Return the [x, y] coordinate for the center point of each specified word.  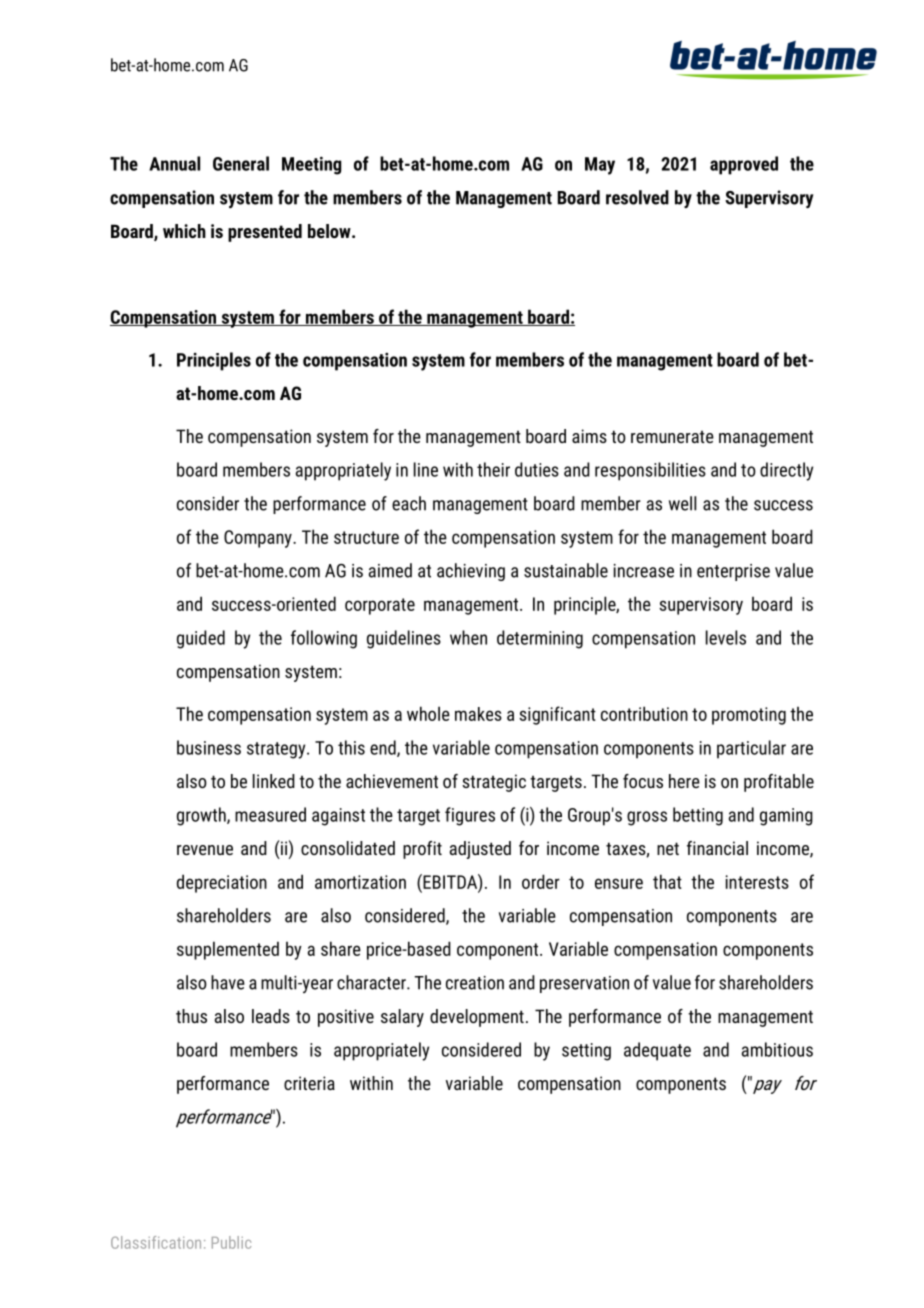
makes [478, 714]
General [241, 163]
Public [231, 1242]
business [209, 747]
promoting [749, 716]
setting [586, 1052]
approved [744, 165]
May [600, 166]
